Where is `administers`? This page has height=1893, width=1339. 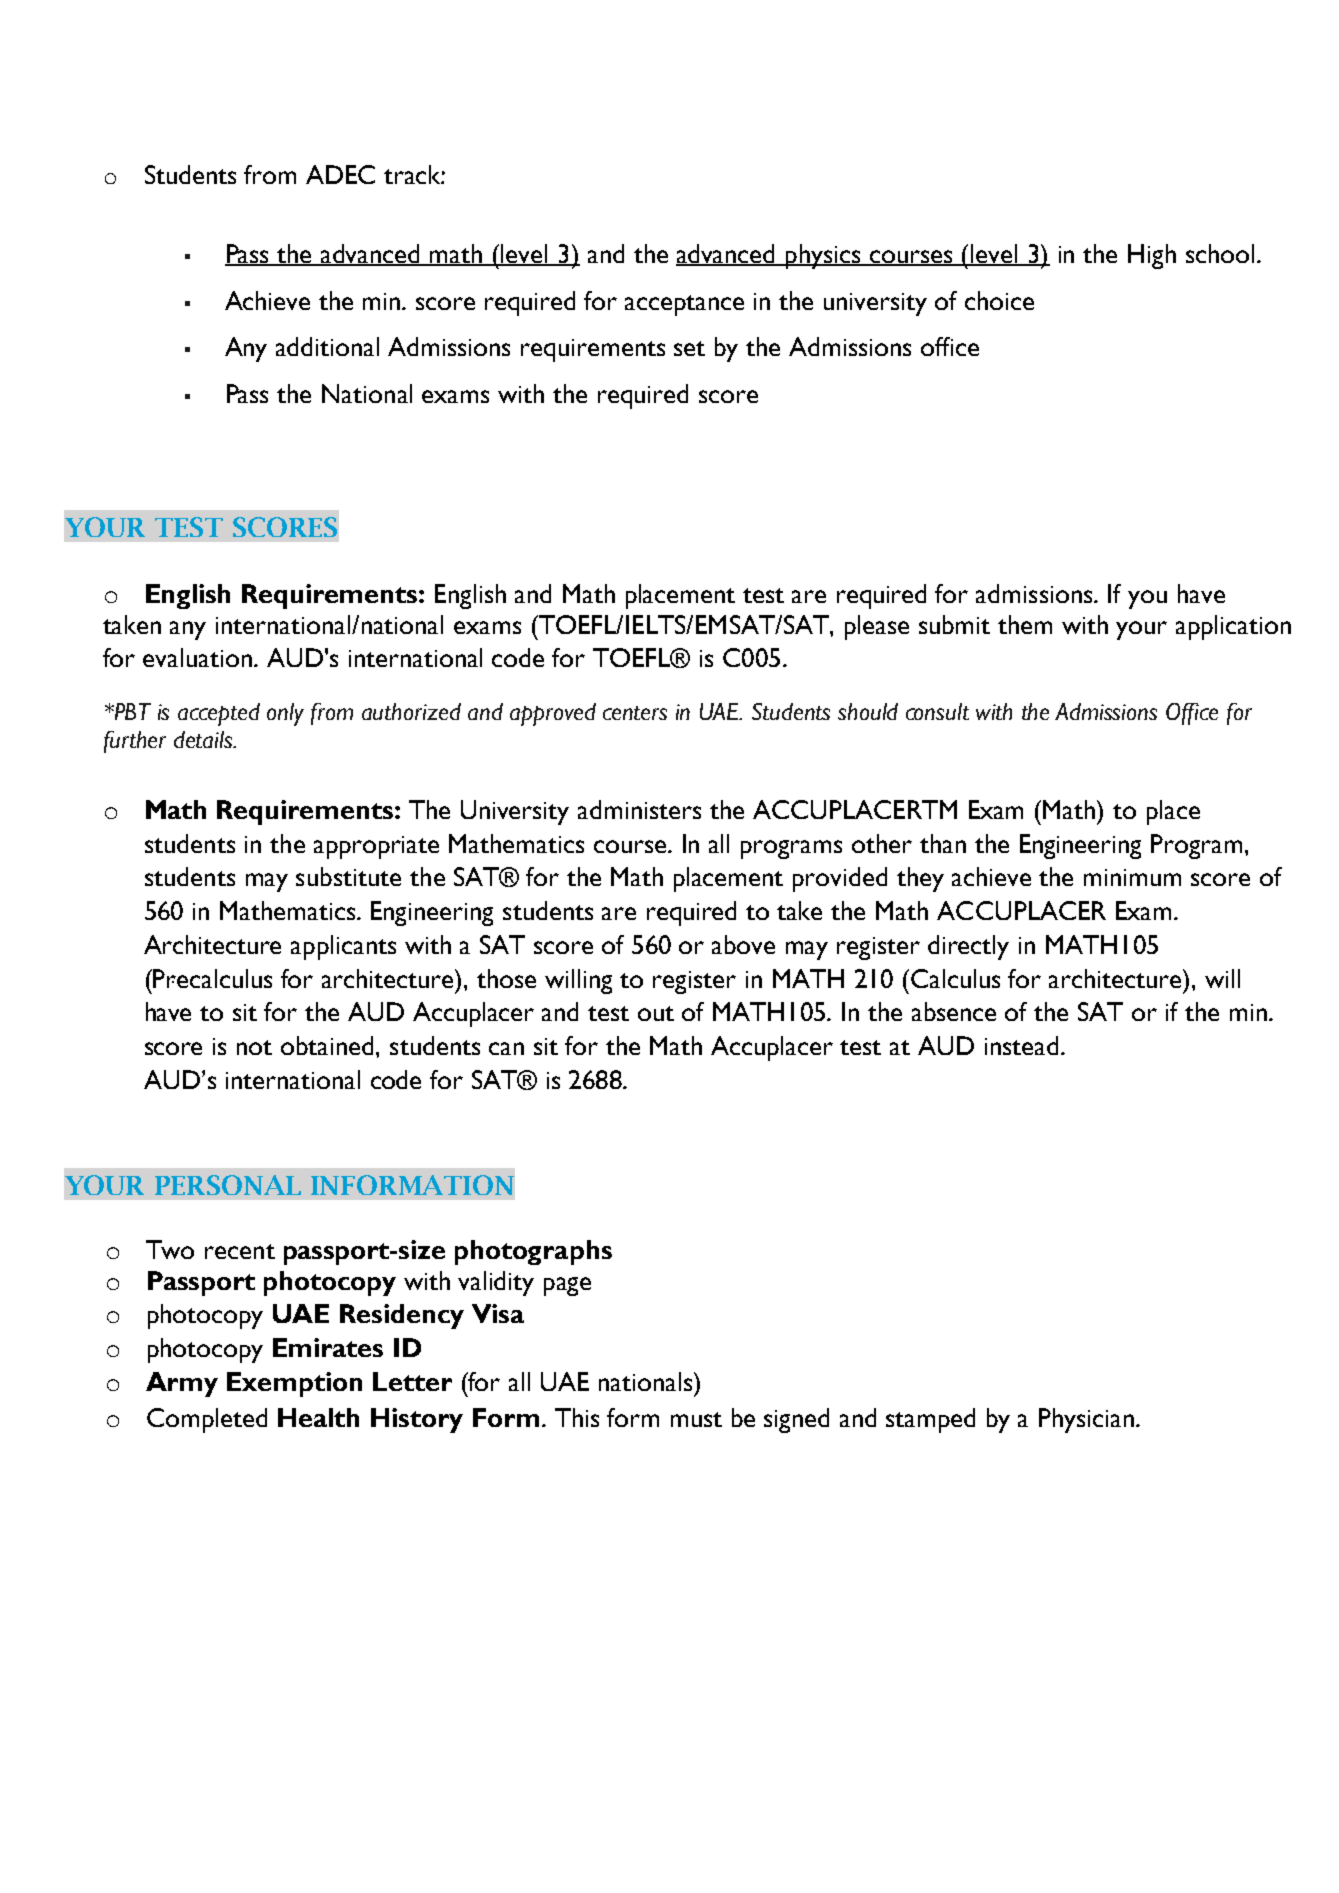 administers is located at coordinates (639, 809).
